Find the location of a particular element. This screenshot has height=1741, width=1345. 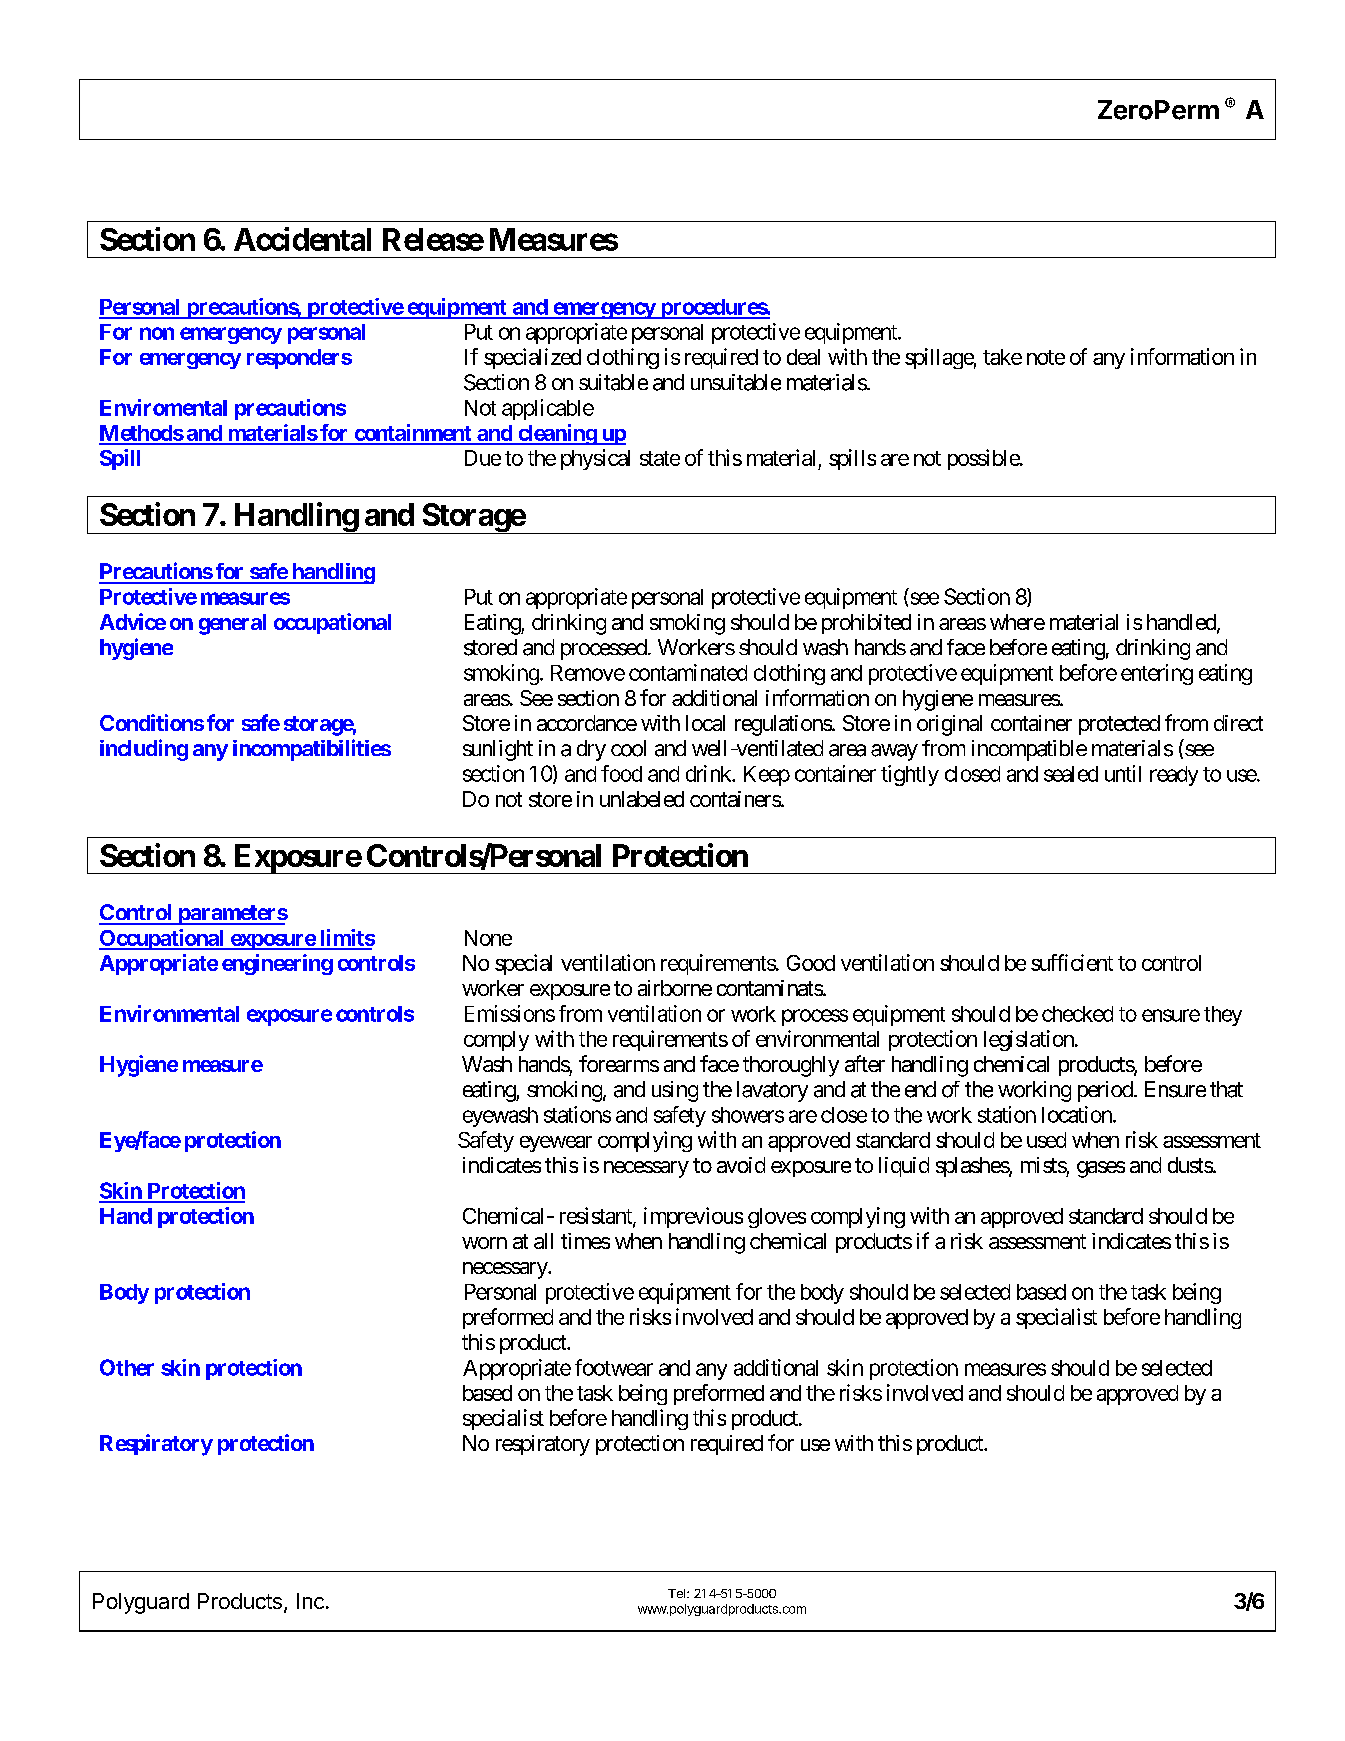

deal is located at coordinates (803, 357).
